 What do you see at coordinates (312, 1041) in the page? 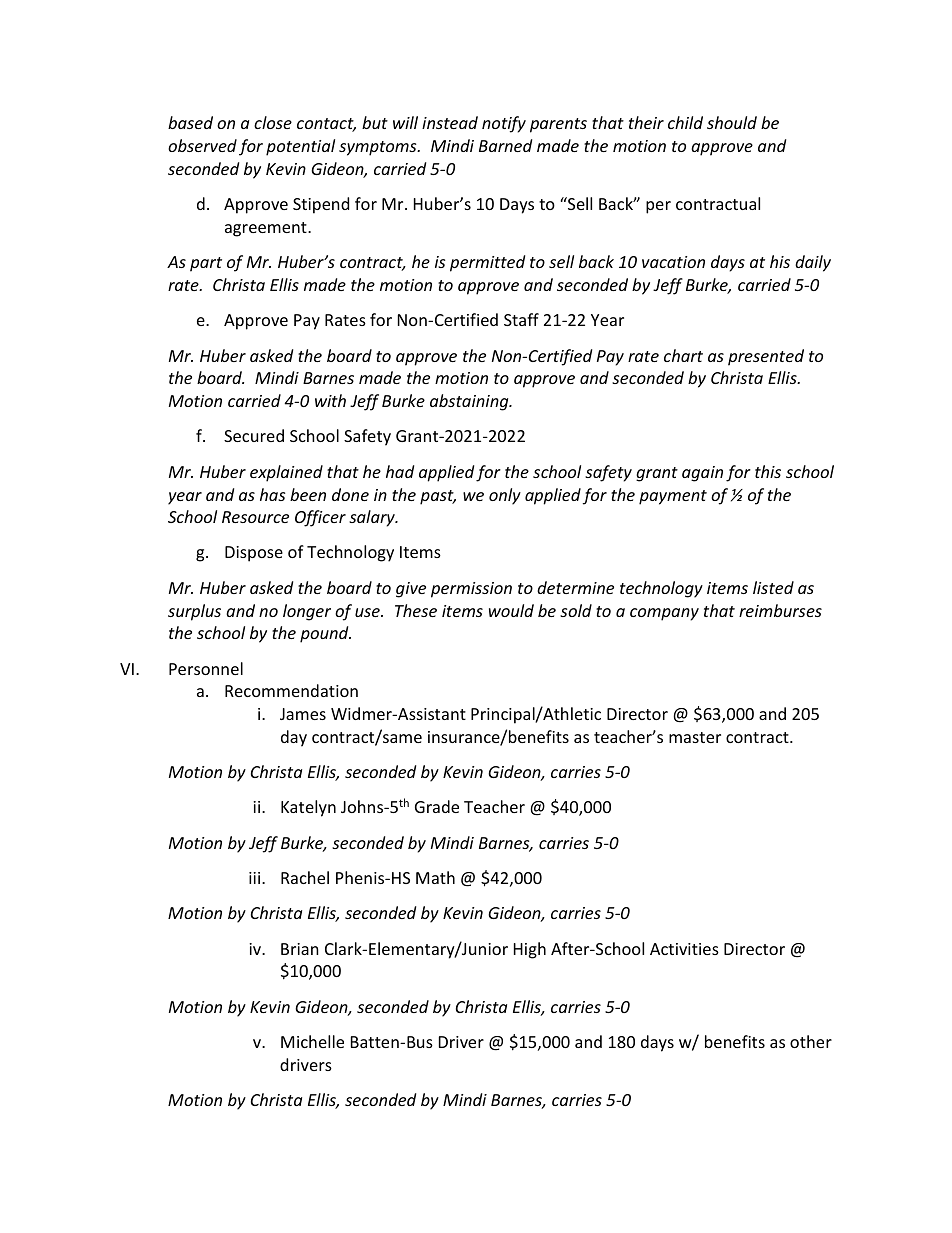
I see `Michelle` at bounding box center [312, 1041].
